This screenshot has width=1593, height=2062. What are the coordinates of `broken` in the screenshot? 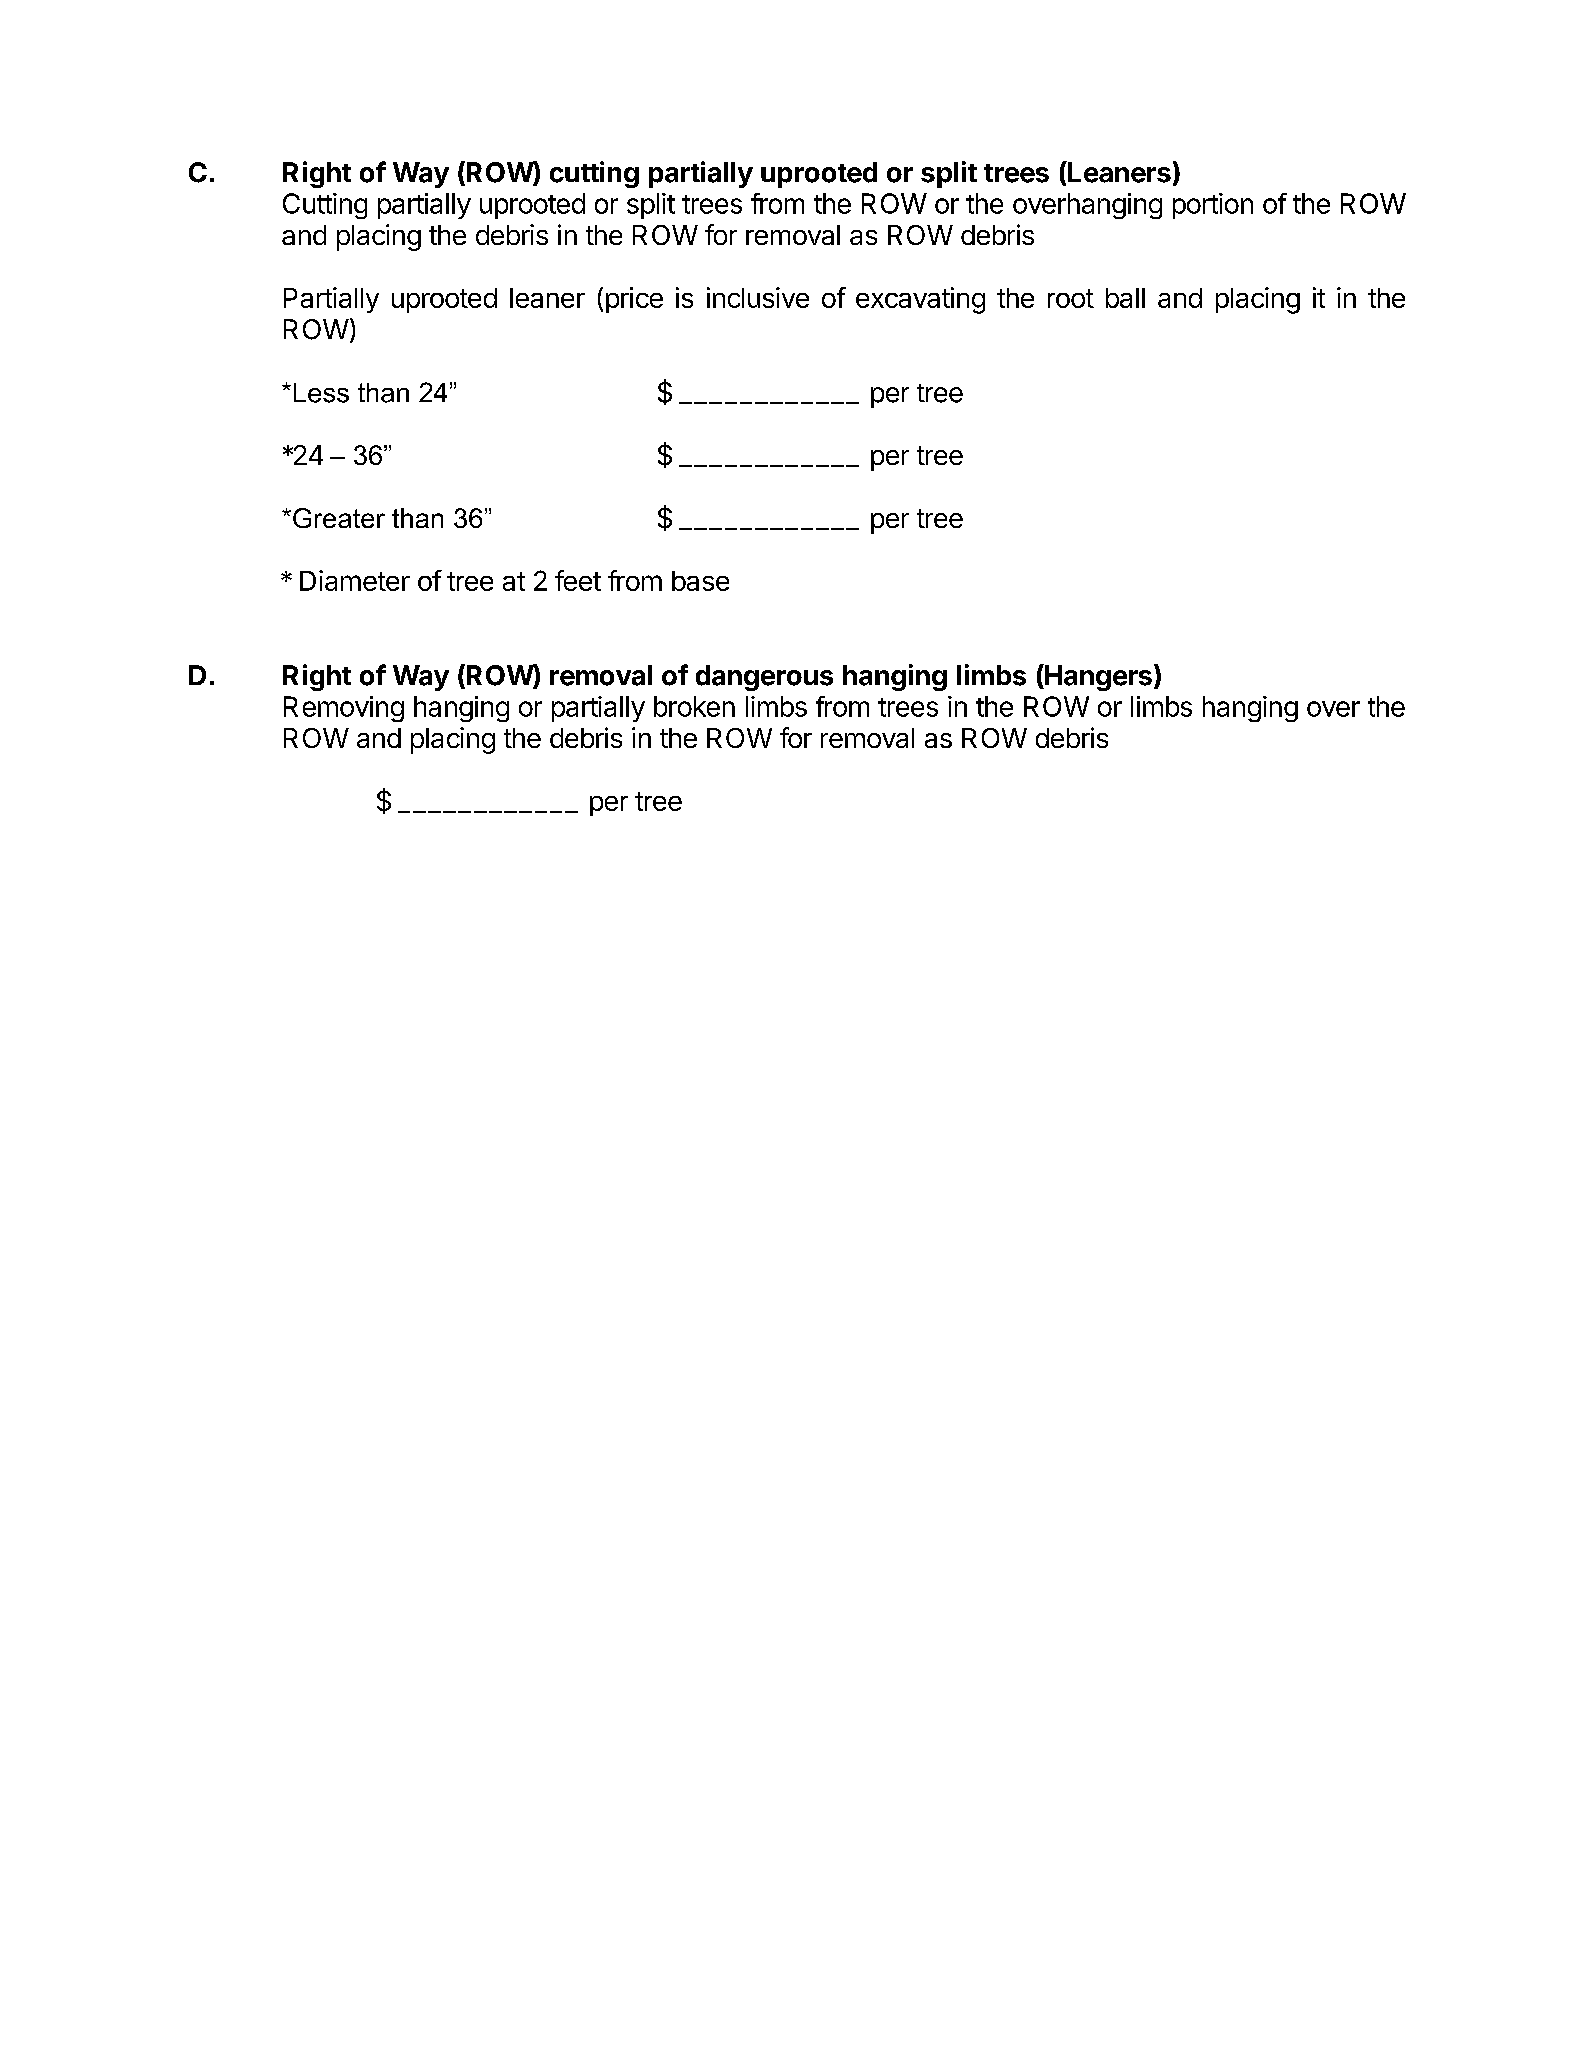 It's located at (694, 706).
